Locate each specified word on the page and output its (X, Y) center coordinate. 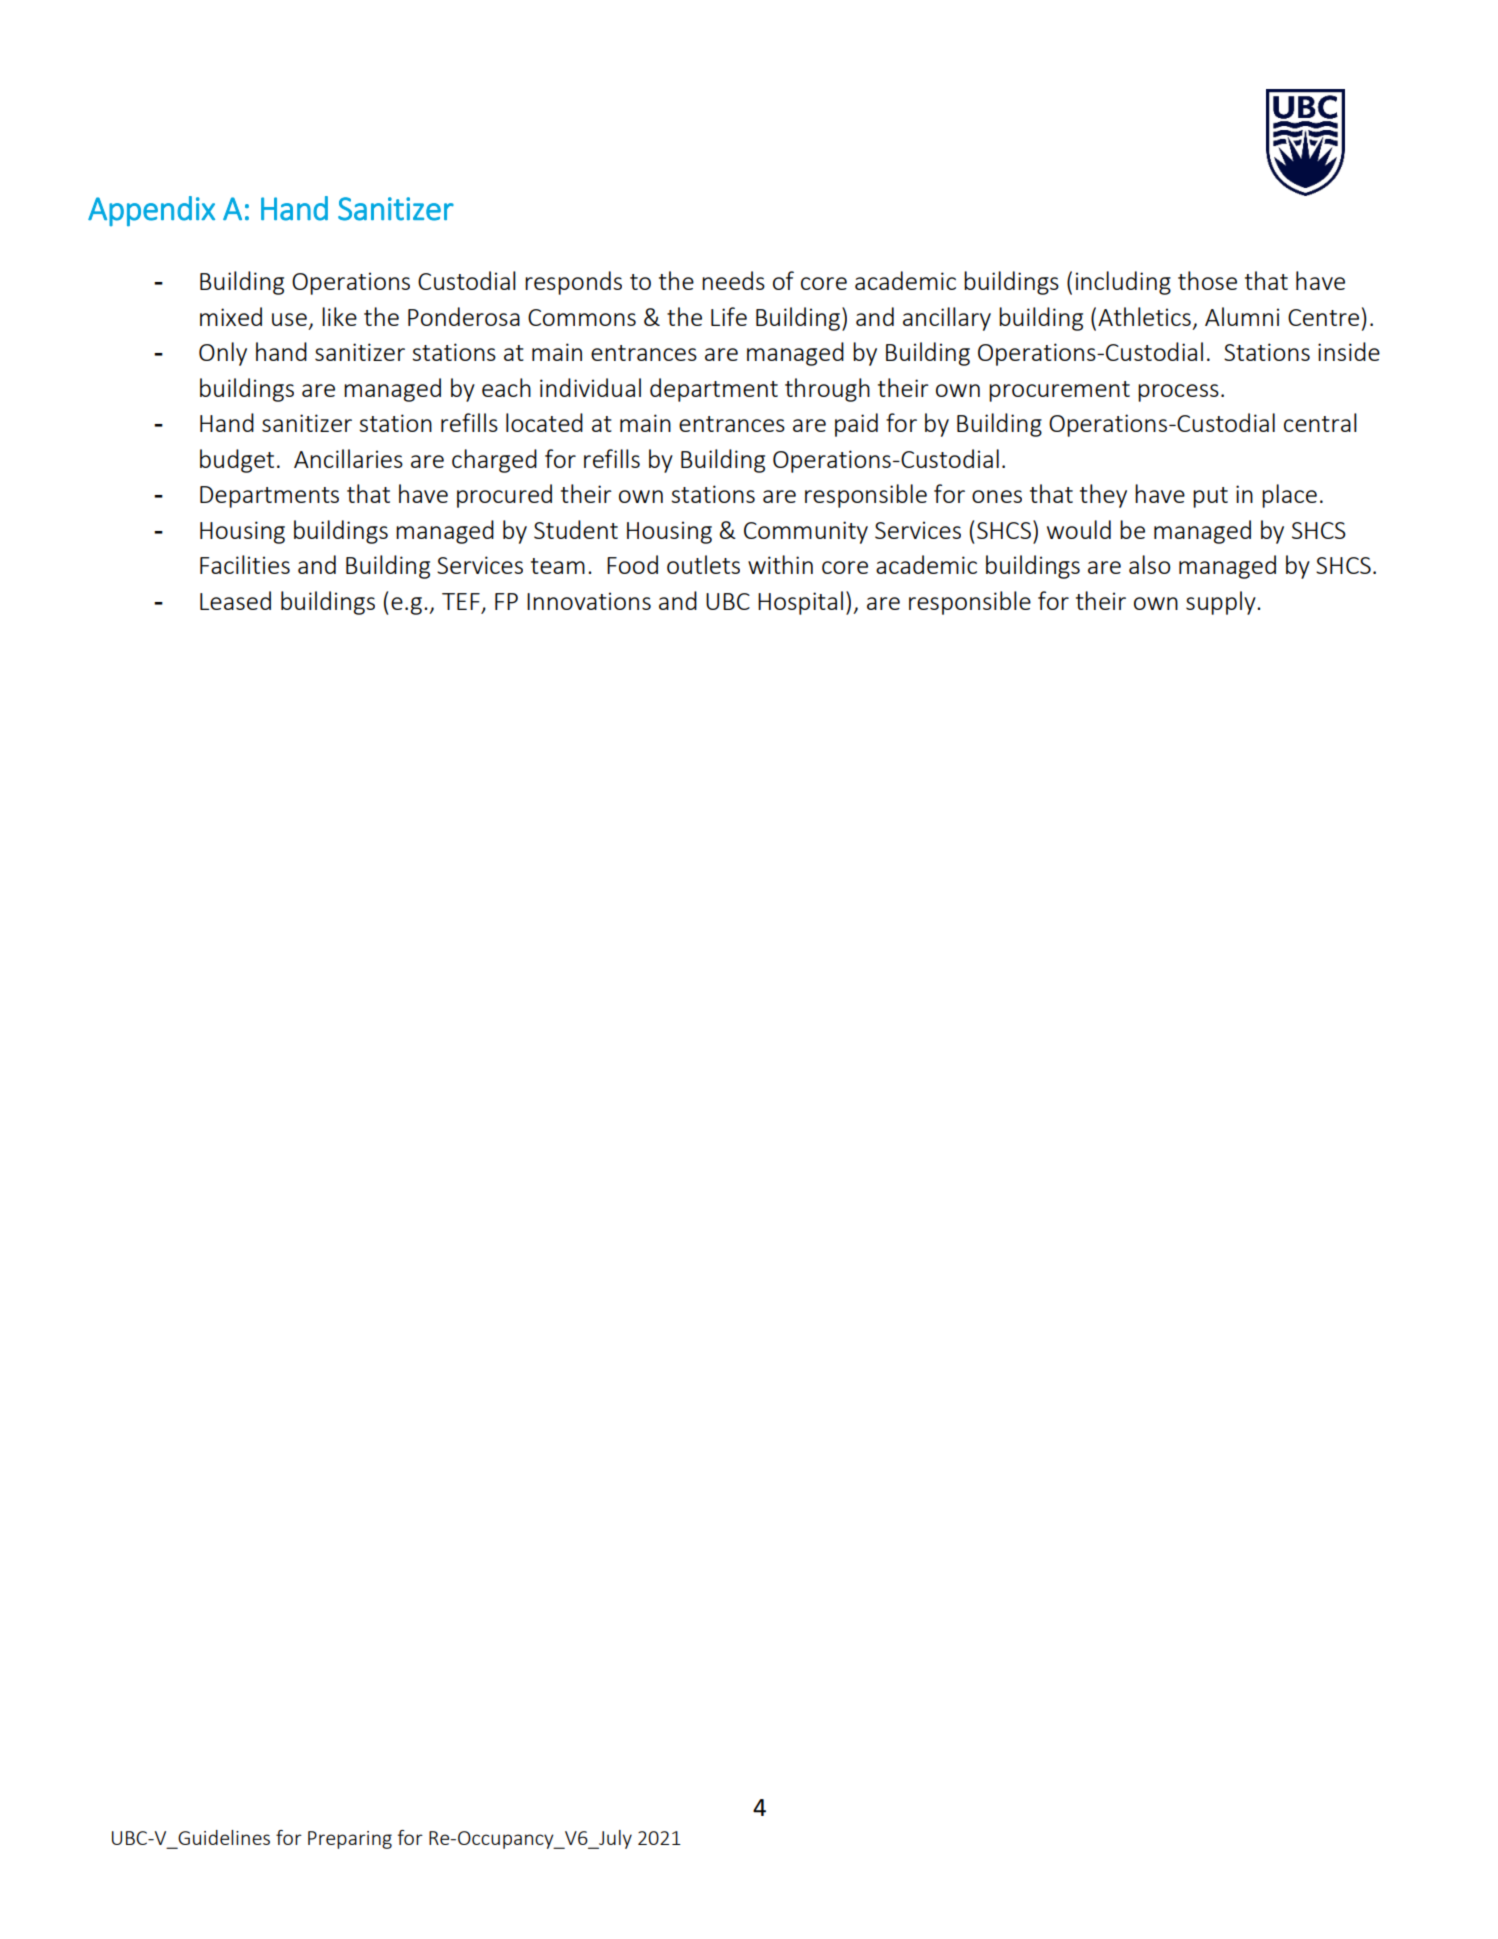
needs (733, 280)
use (289, 319)
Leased (235, 600)
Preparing (350, 1840)
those (1207, 280)
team (558, 566)
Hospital (800, 603)
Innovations (589, 601)
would (1079, 529)
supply (1222, 603)
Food (632, 564)
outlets (703, 564)
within (780, 564)
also (1150, 564)
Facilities (245, 564)
